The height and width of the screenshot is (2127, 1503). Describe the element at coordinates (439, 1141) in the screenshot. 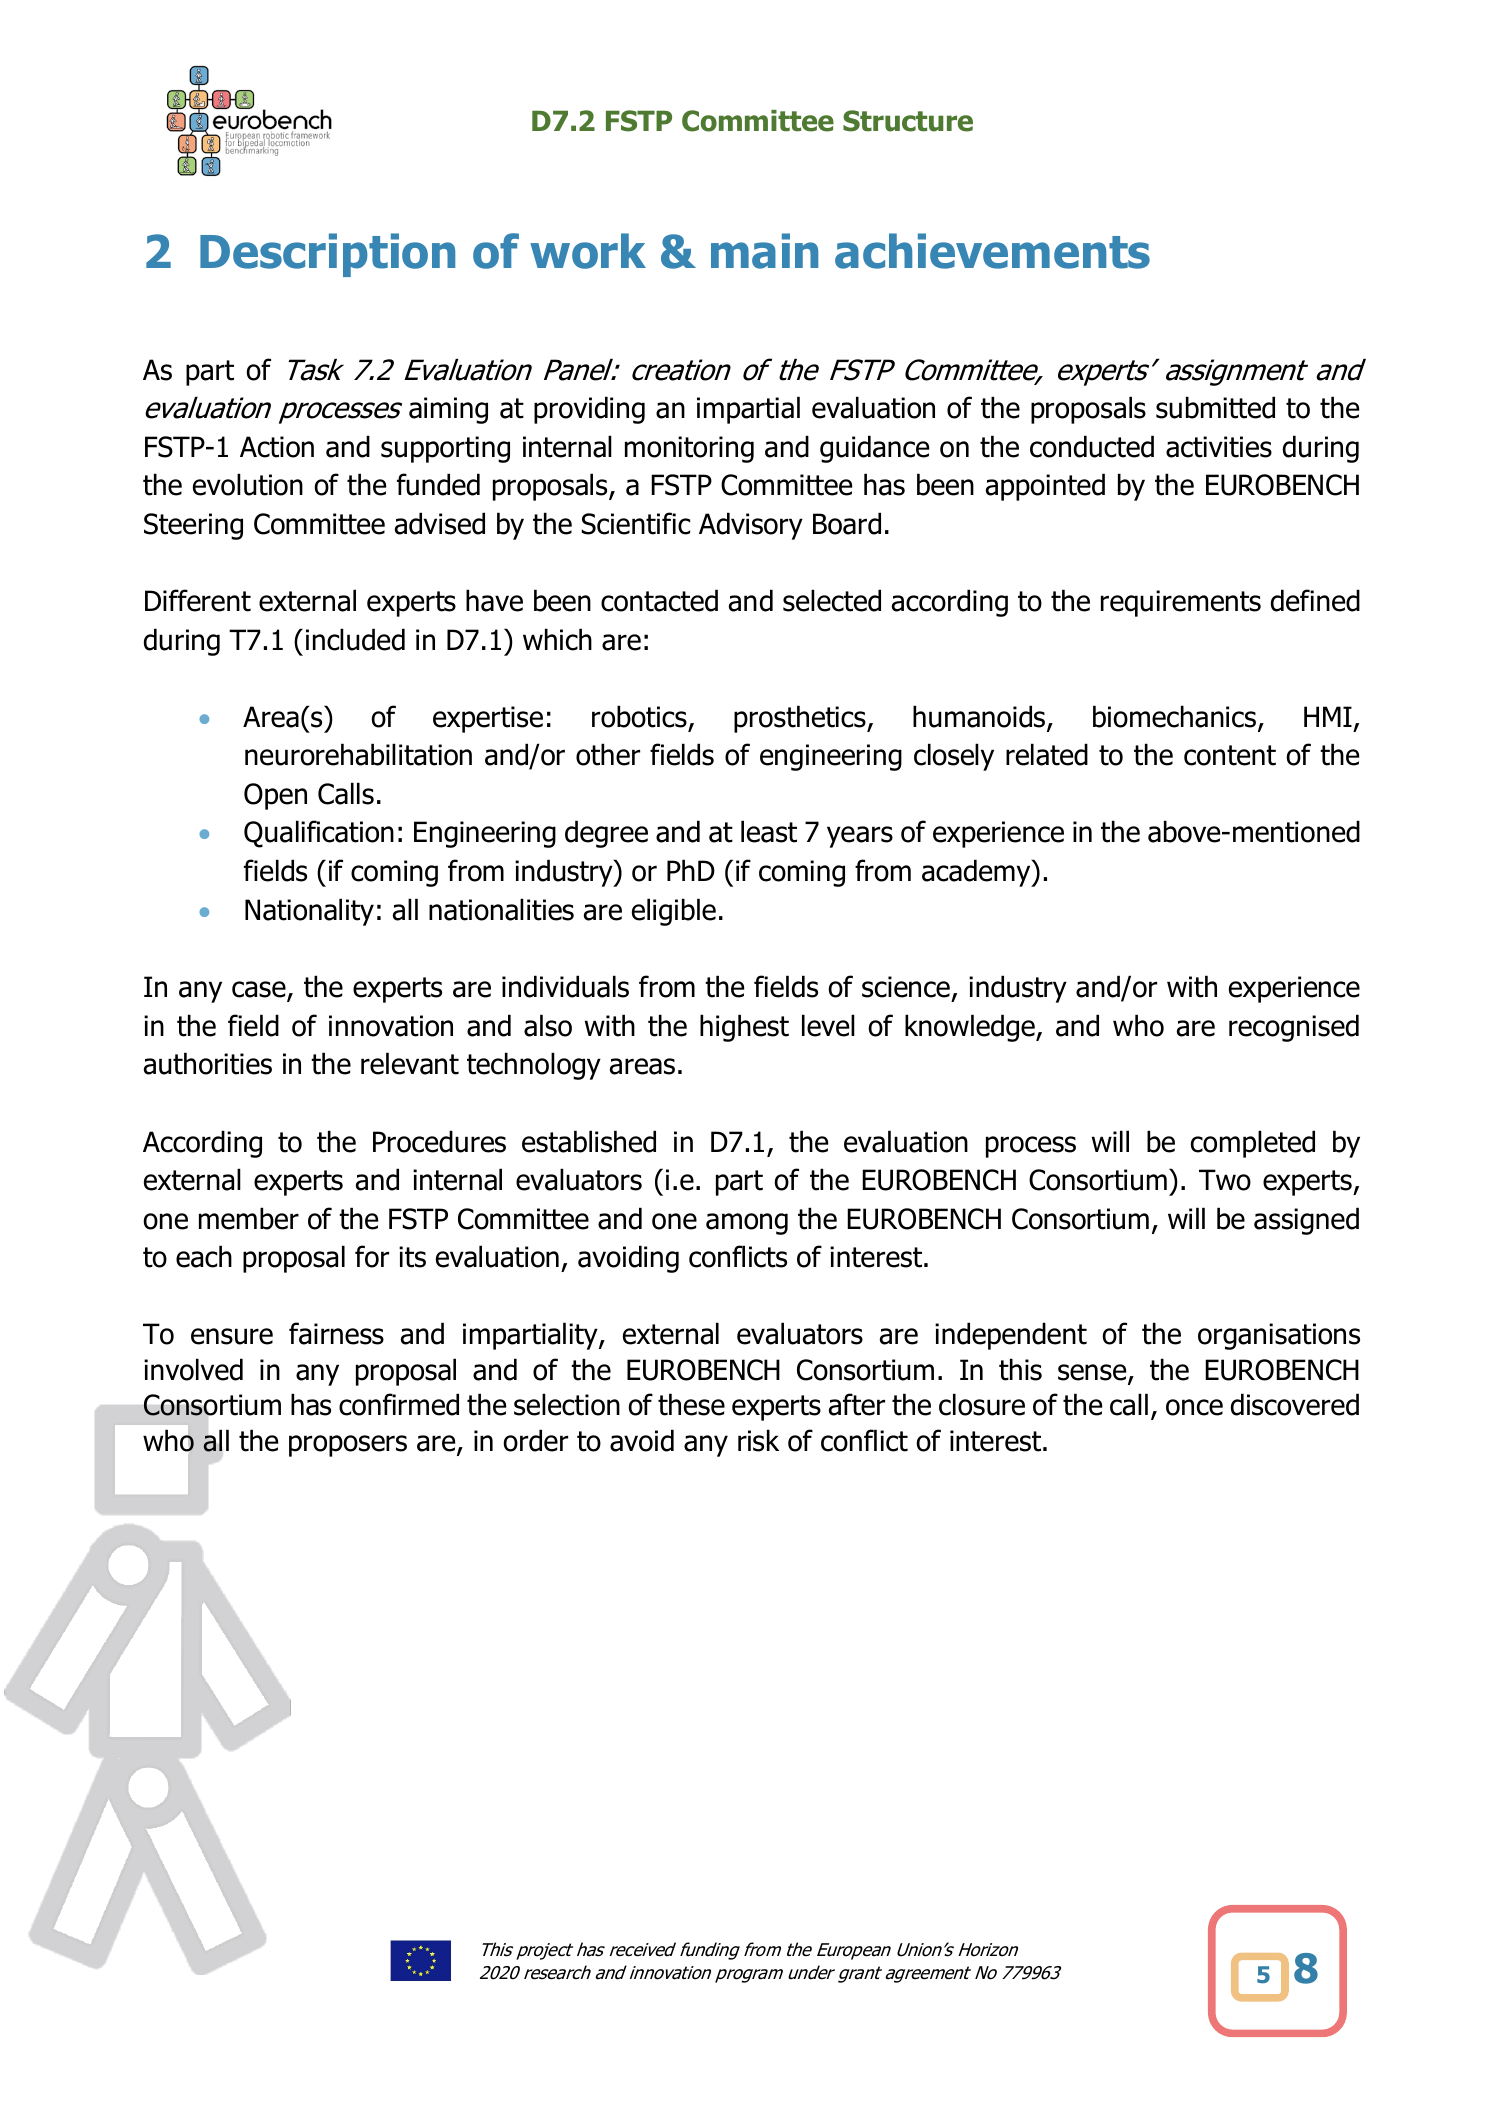

I see `Procedures` at that location.
